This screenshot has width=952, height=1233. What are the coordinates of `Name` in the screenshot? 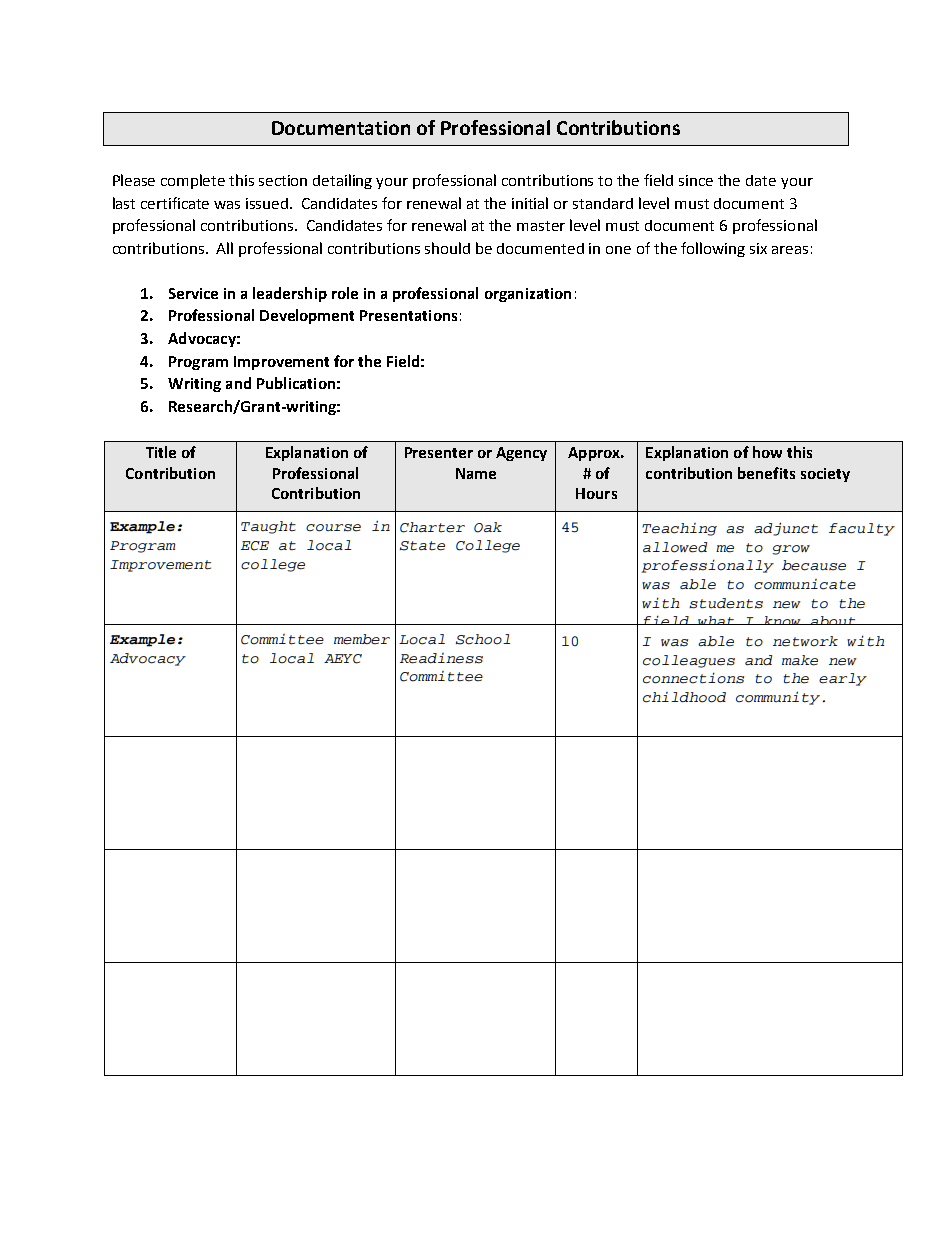 It's located at (476, 473).
